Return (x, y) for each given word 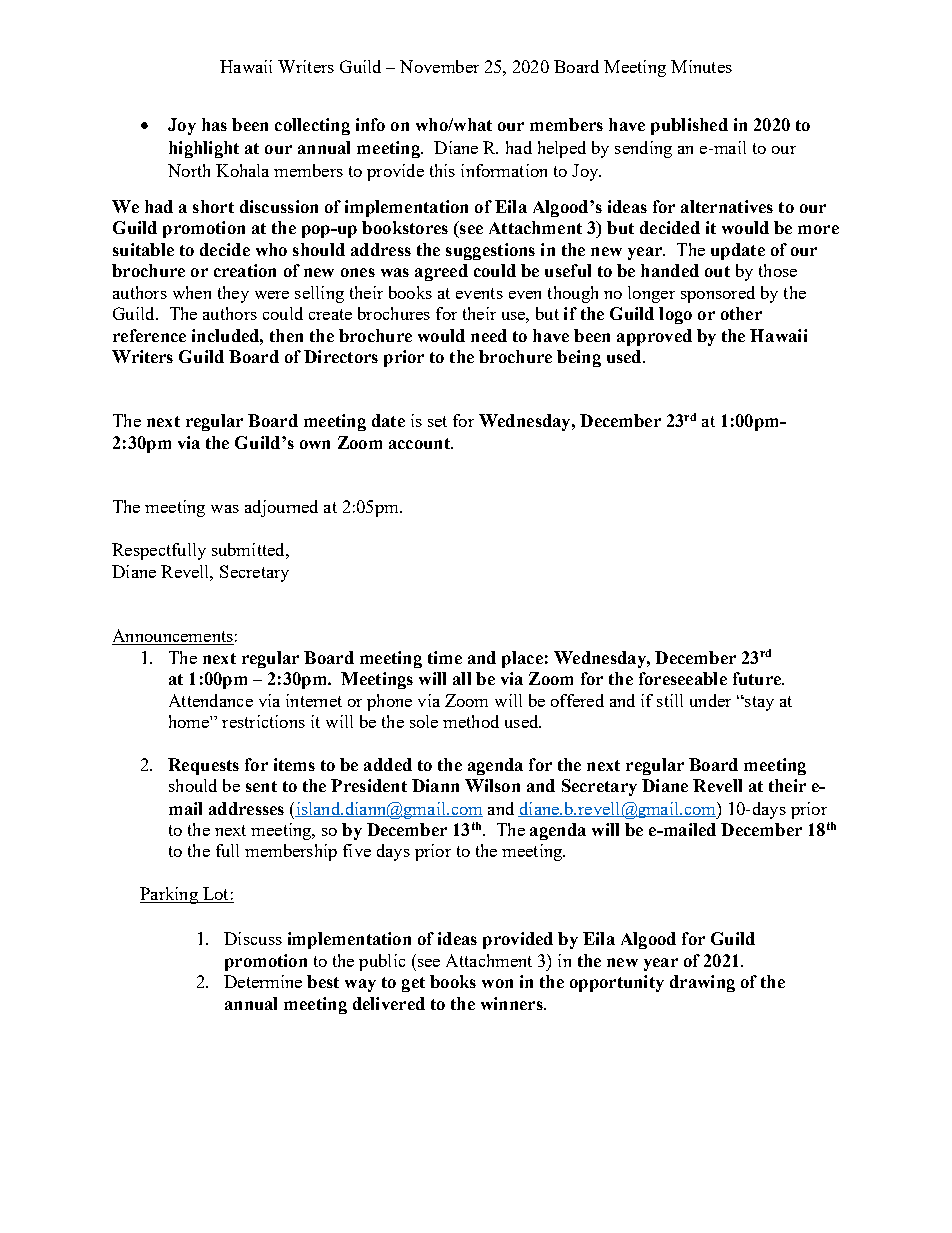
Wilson (492, 785)
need (489, 335)
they (233, 294)
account (420, 443)
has (214, 124)
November (439, 66)
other (741, 313)
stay (758, 703)
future (758, 678)
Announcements (173, 637)
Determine (263, 981)
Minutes (701, 66)
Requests (203, 766)
